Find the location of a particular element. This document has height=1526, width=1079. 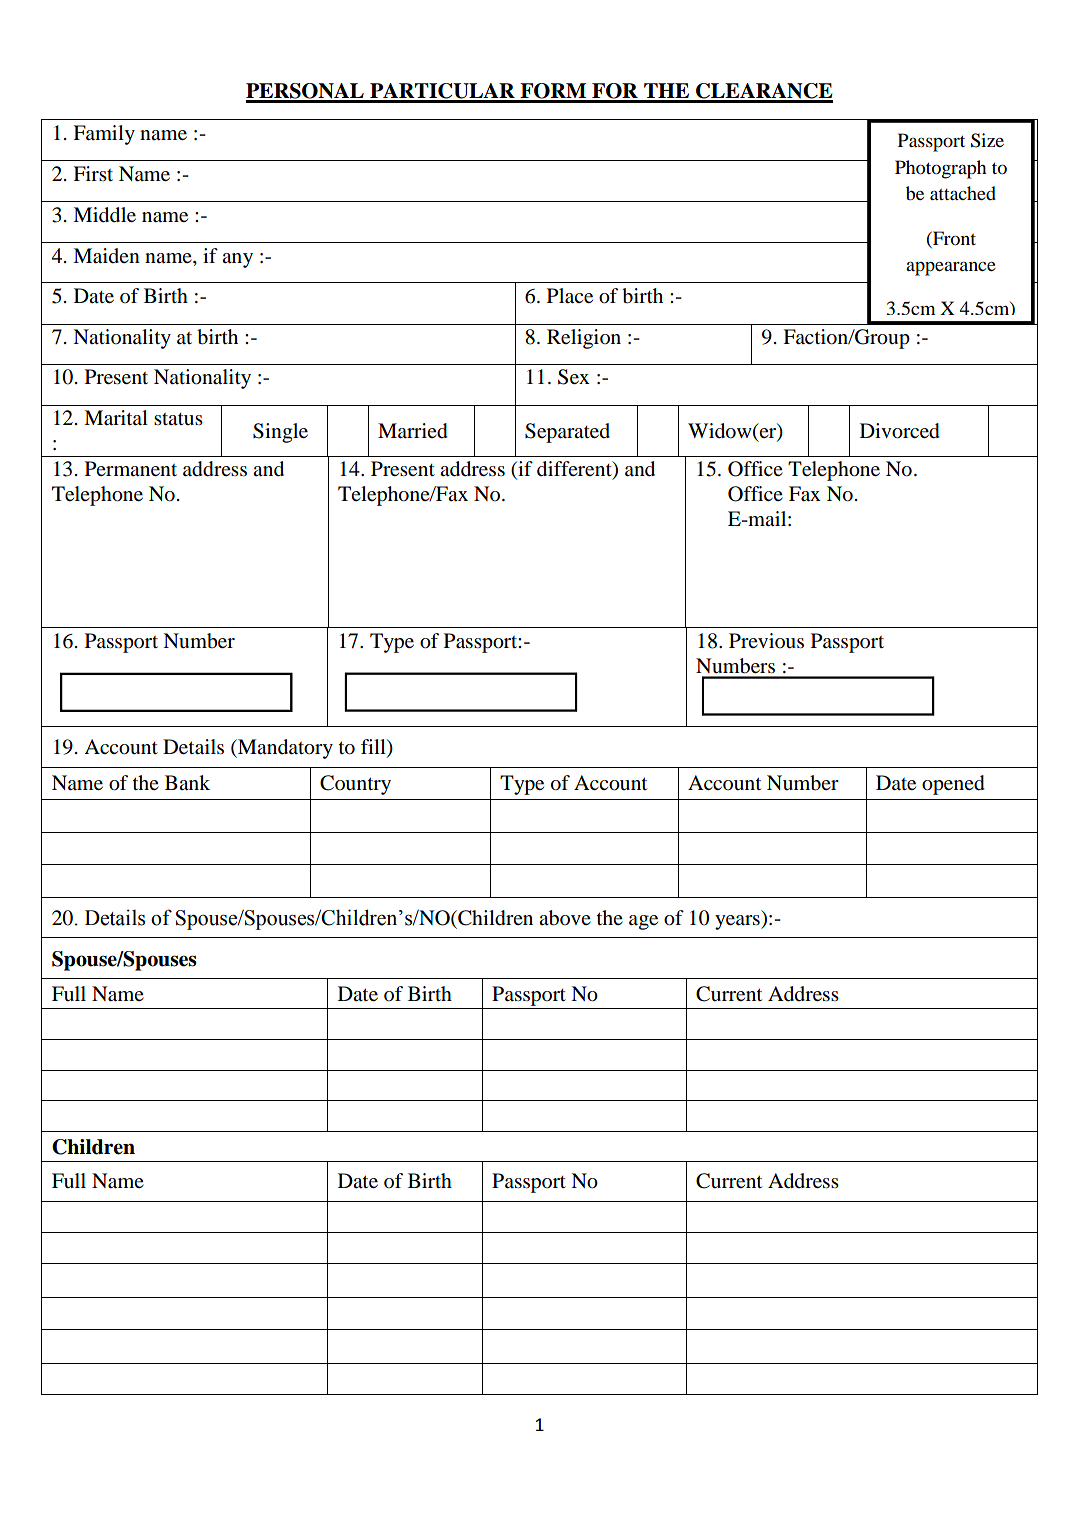

appearance is located at coordinates (951, 268).
